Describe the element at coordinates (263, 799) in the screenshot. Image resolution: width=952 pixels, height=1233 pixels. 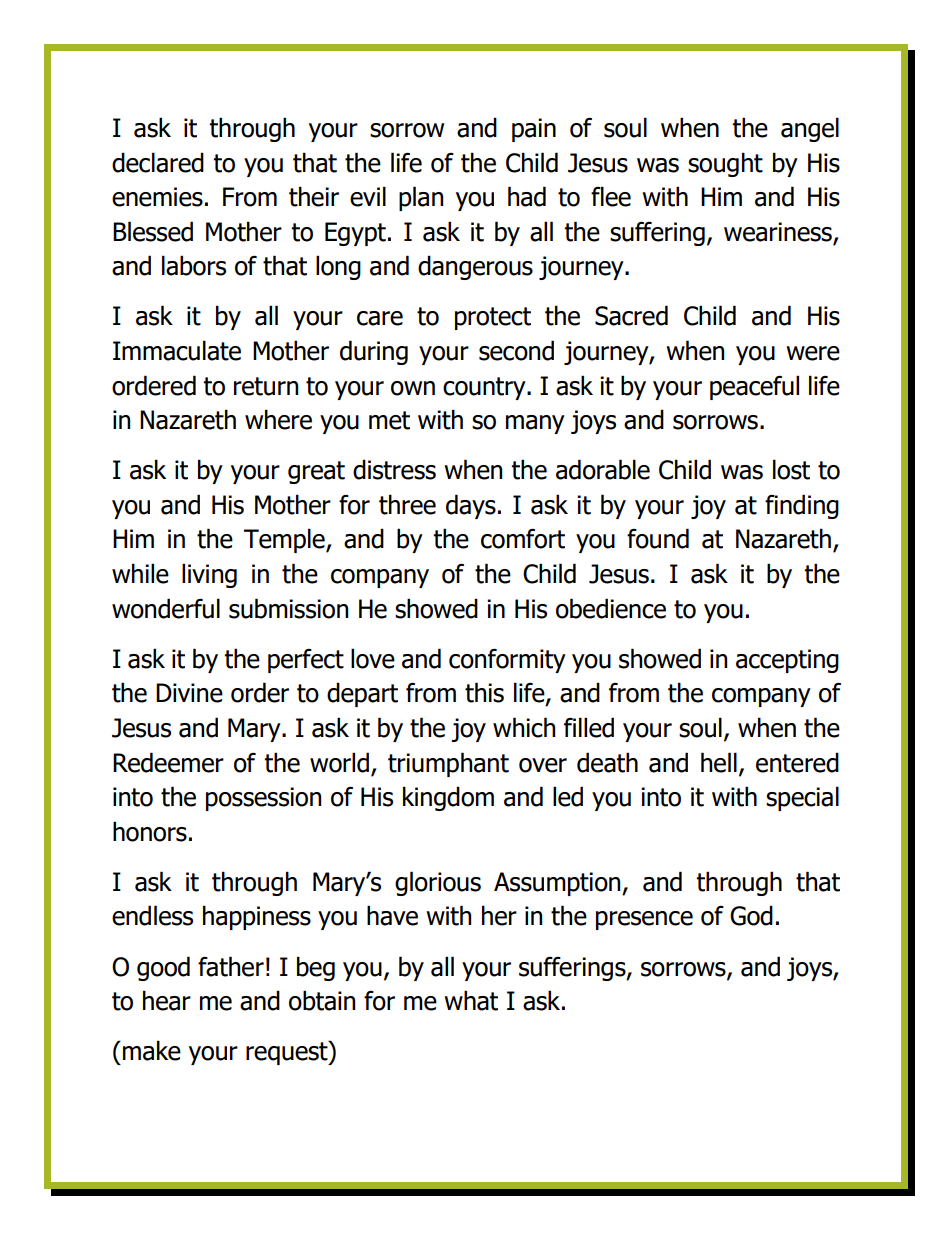
I see `possession` at that location.
